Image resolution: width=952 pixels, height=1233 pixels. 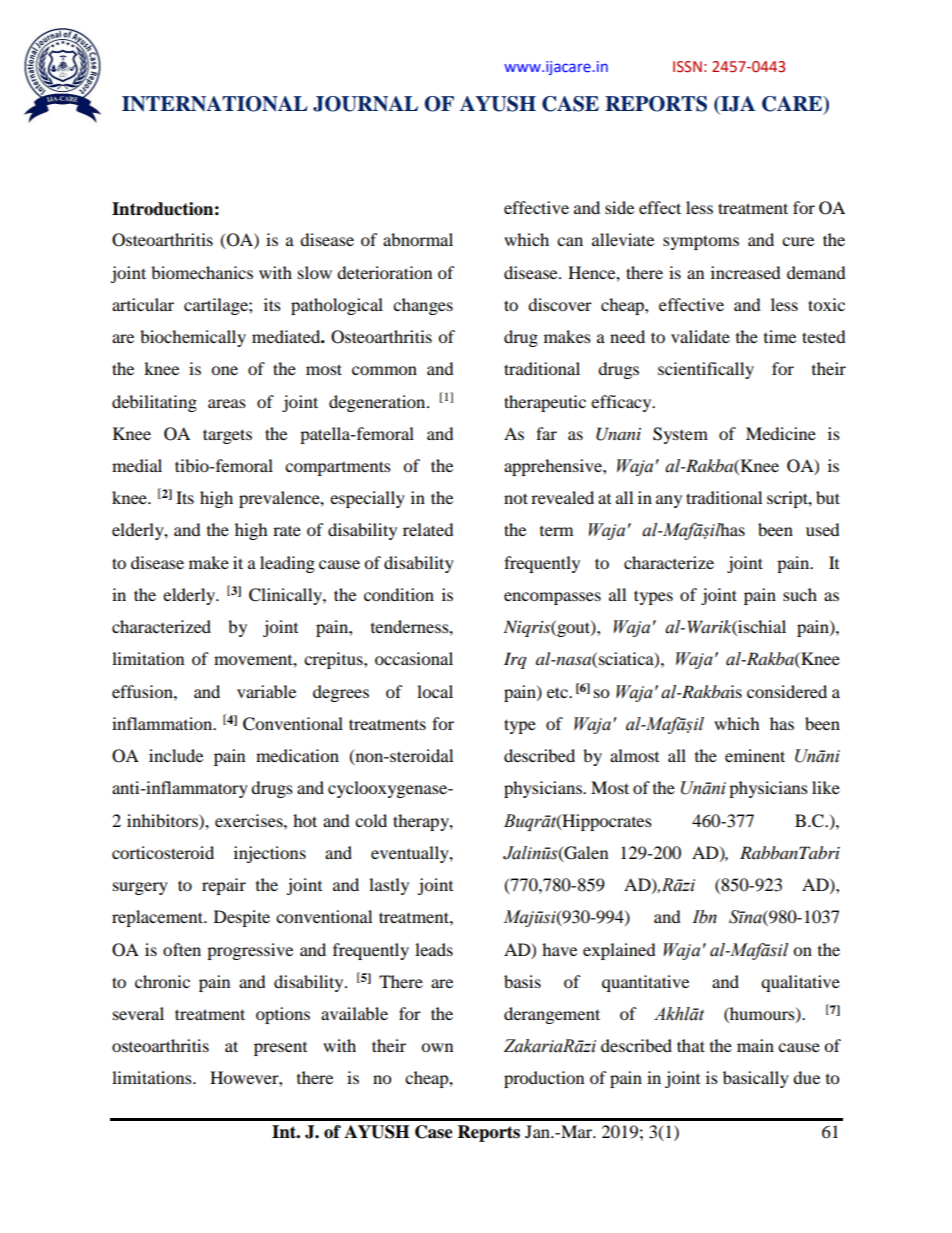 I want to click on local, so click(x=435, y=691).
